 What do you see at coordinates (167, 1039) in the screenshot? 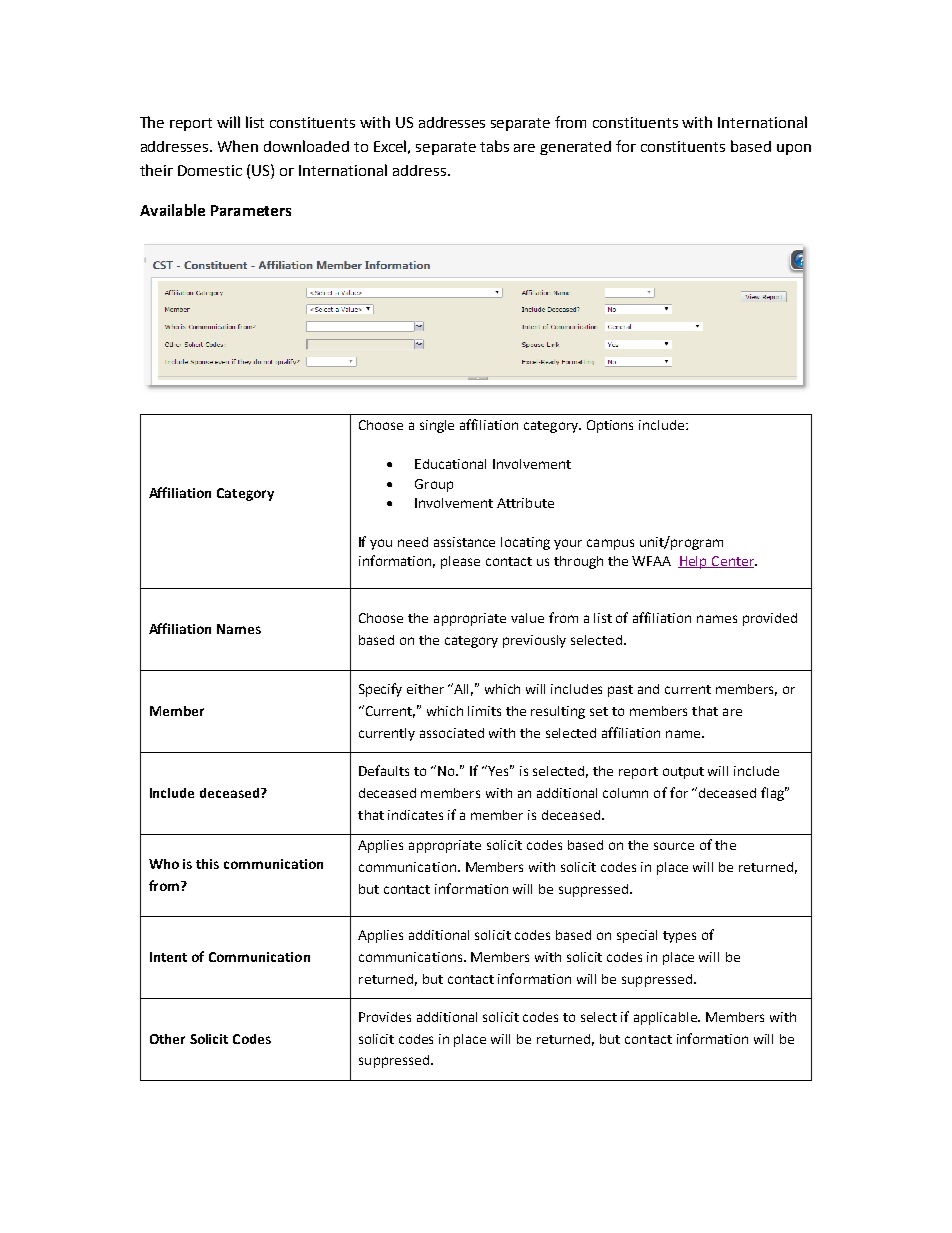
I see `Other` at bounding box center [167, 1039].
